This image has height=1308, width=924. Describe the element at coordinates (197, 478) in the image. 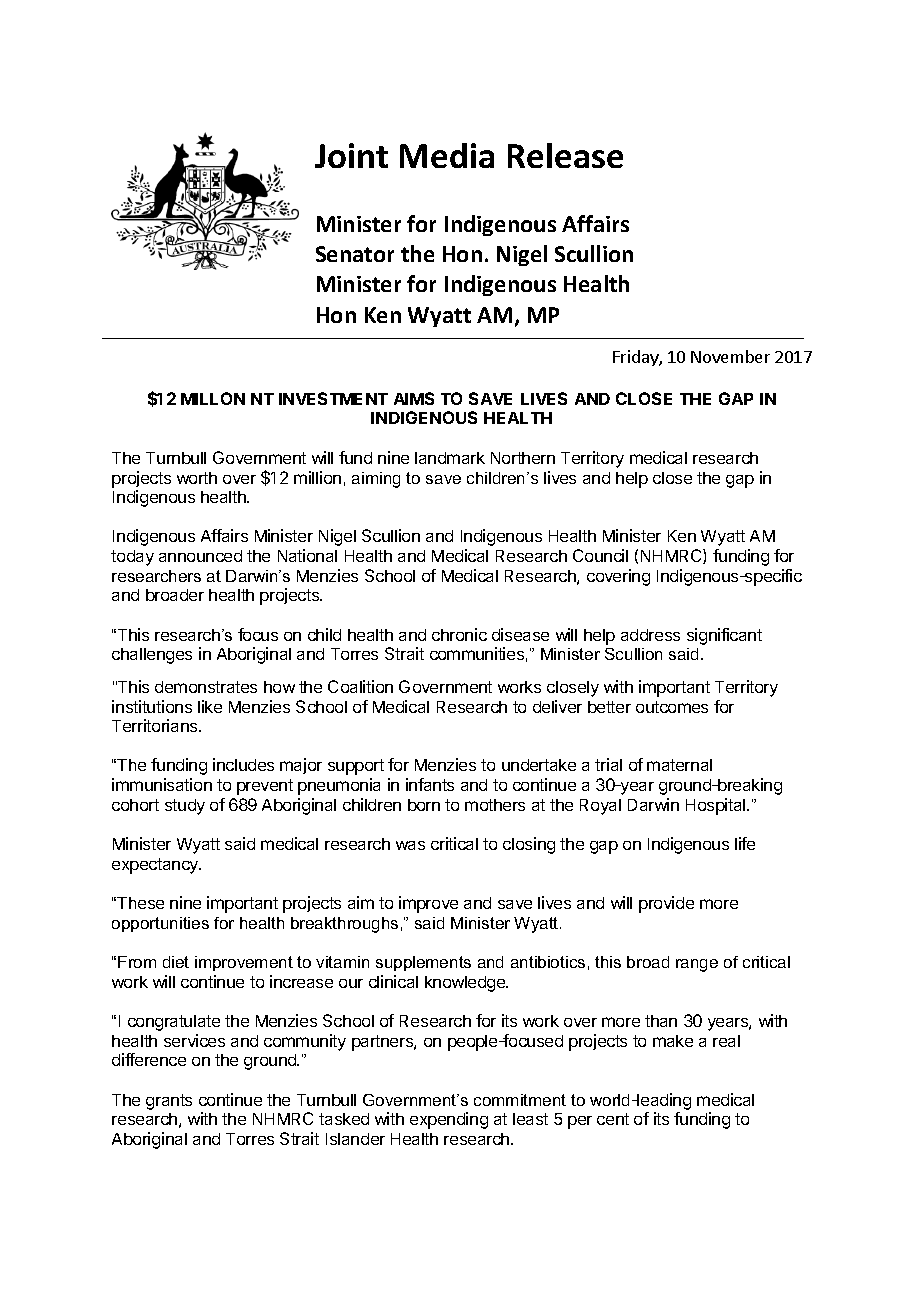

I see `worth` at that location.
